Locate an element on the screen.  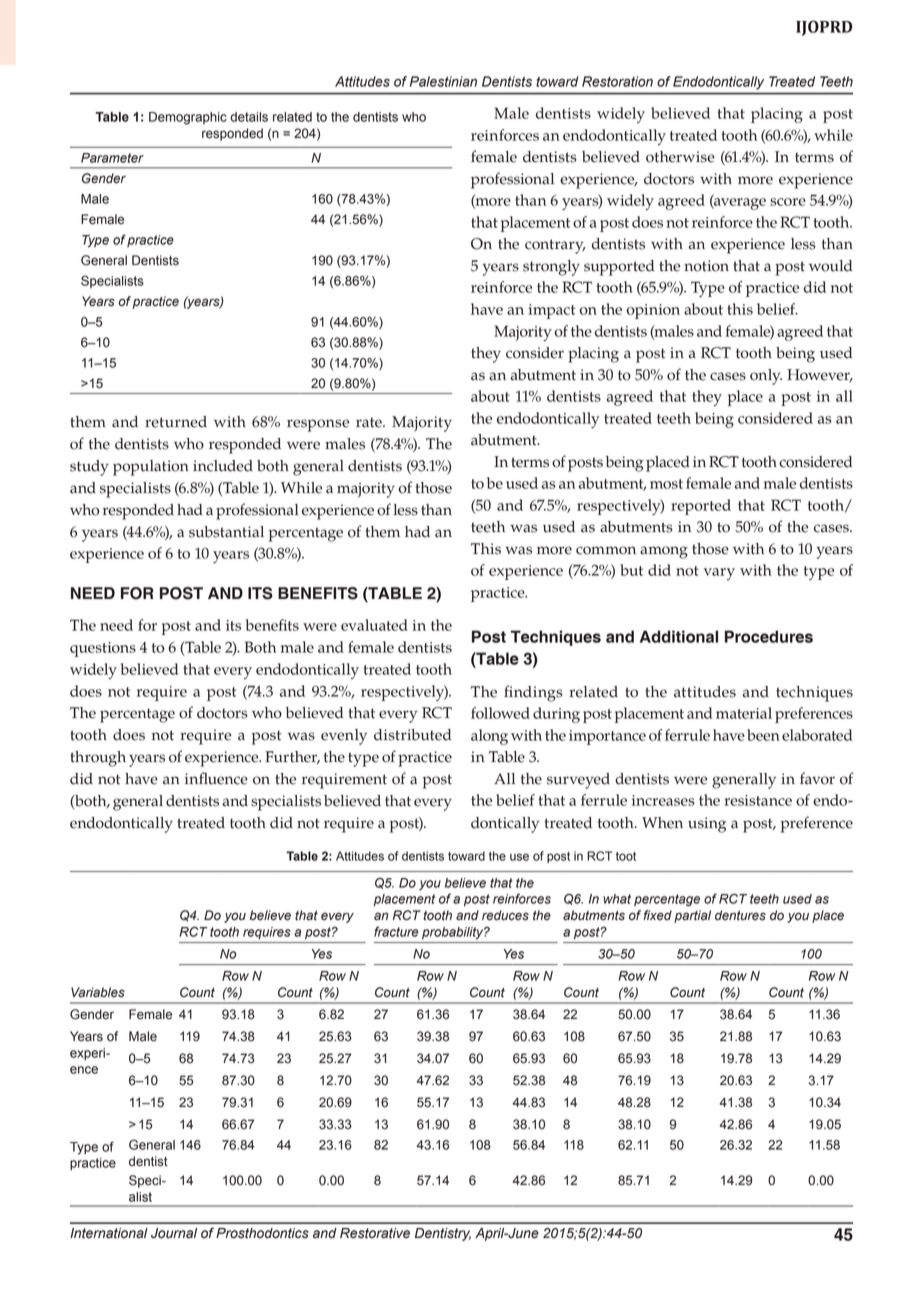
otherwise is located at coordinates (680, 157).
